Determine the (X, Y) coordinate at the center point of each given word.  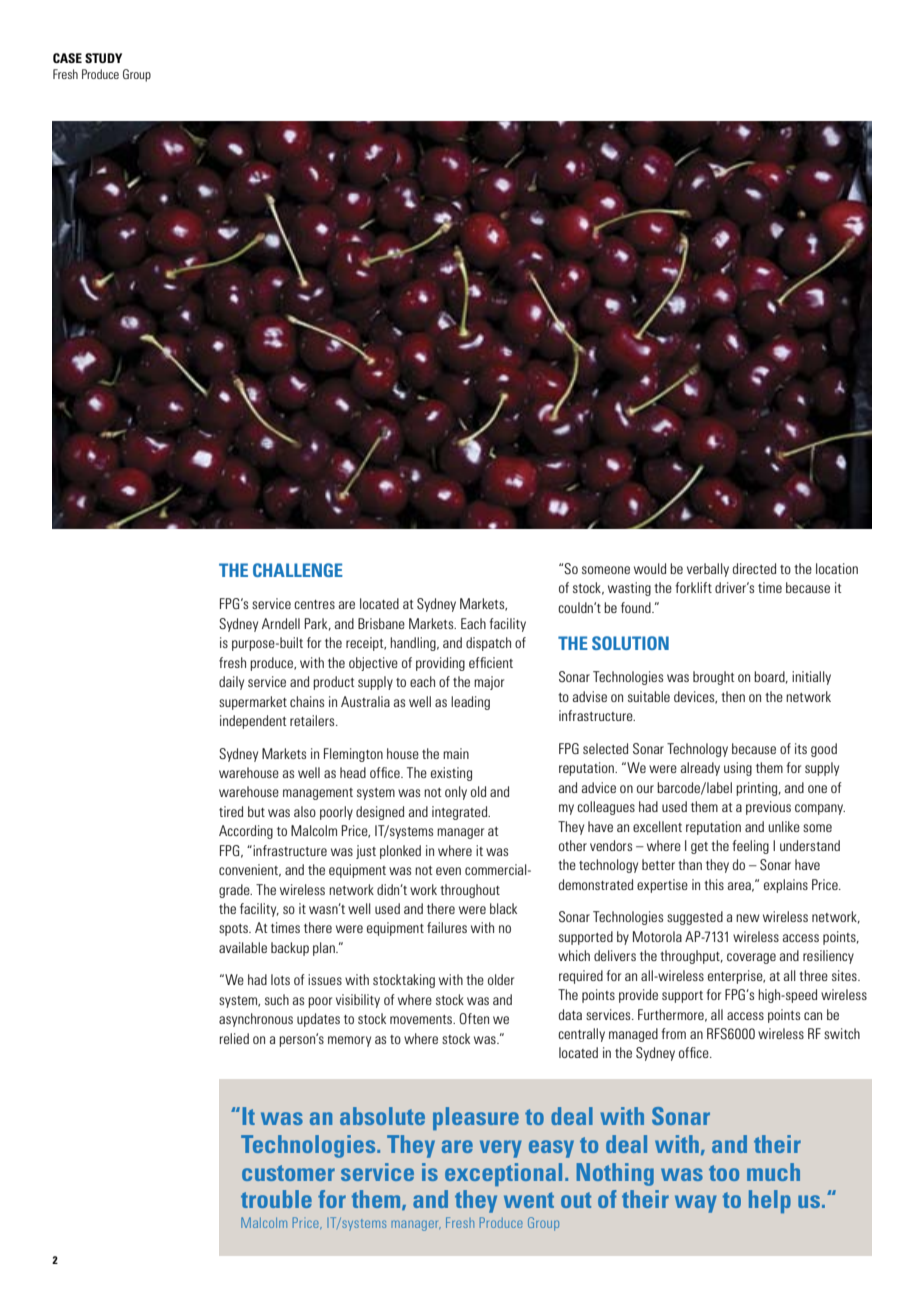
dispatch (488, 644)
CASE (67, 58)
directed (754, 568)
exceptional (503, 1174)
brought (713, 678)
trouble (276, 1199)
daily (231, 683)
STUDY (103, 58)
